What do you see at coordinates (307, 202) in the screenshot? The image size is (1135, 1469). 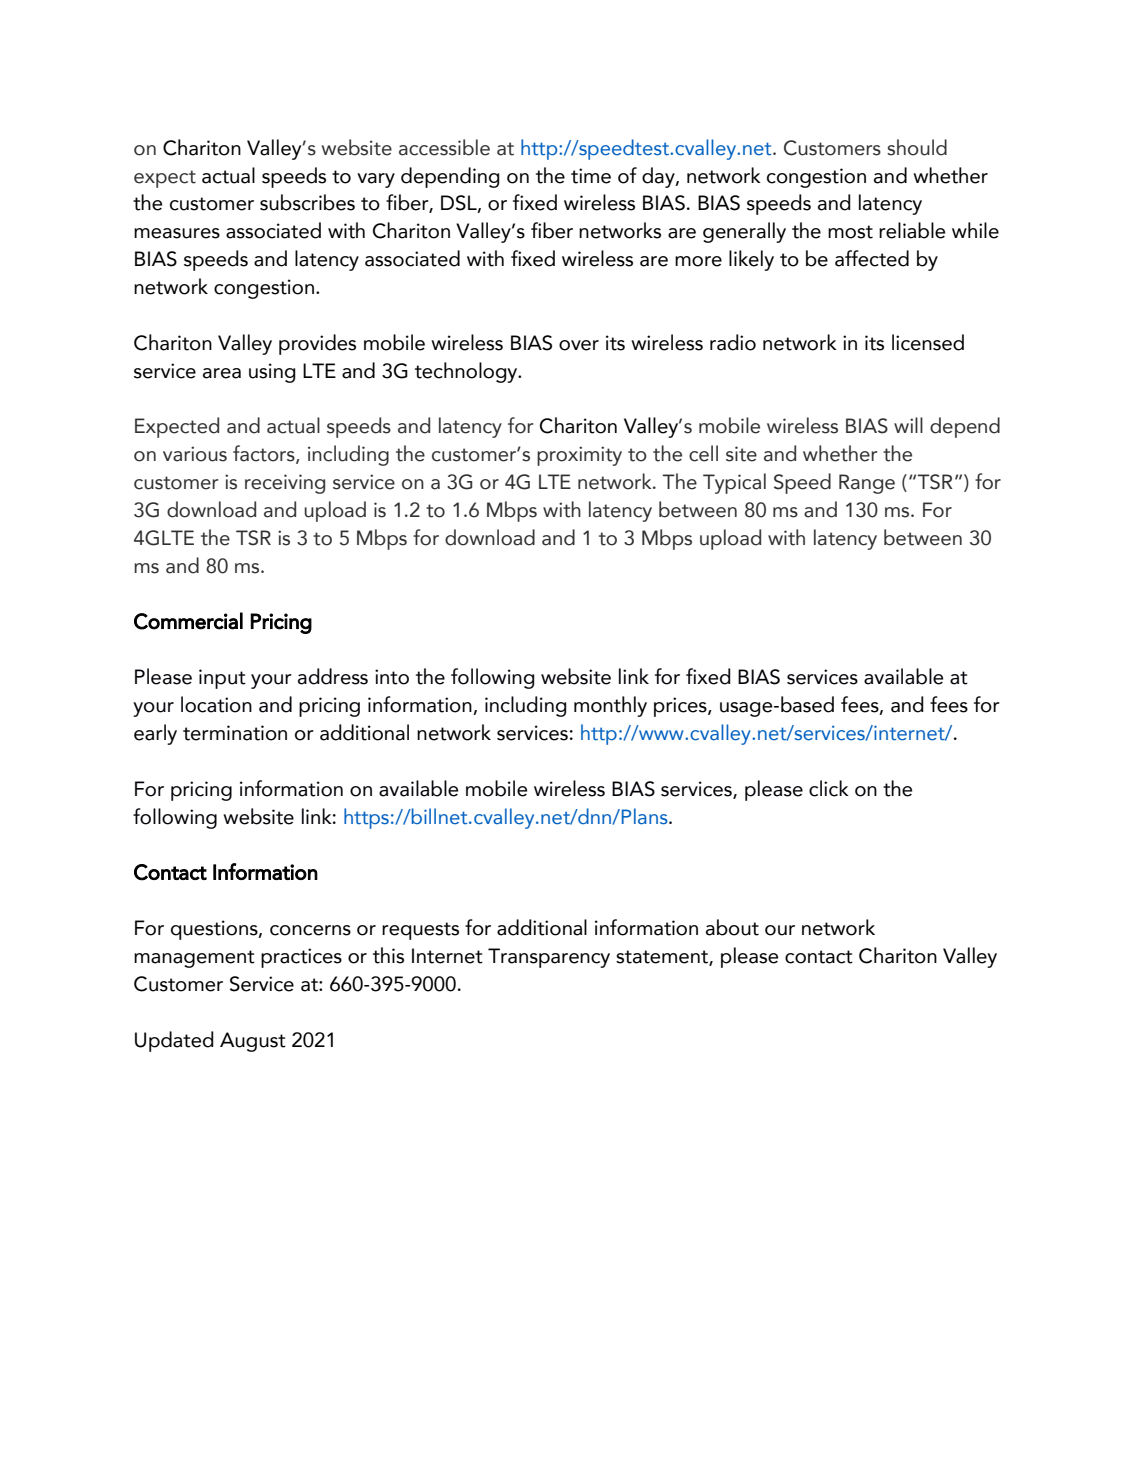 I see `subscribes` at bounding box center [307, 202].
